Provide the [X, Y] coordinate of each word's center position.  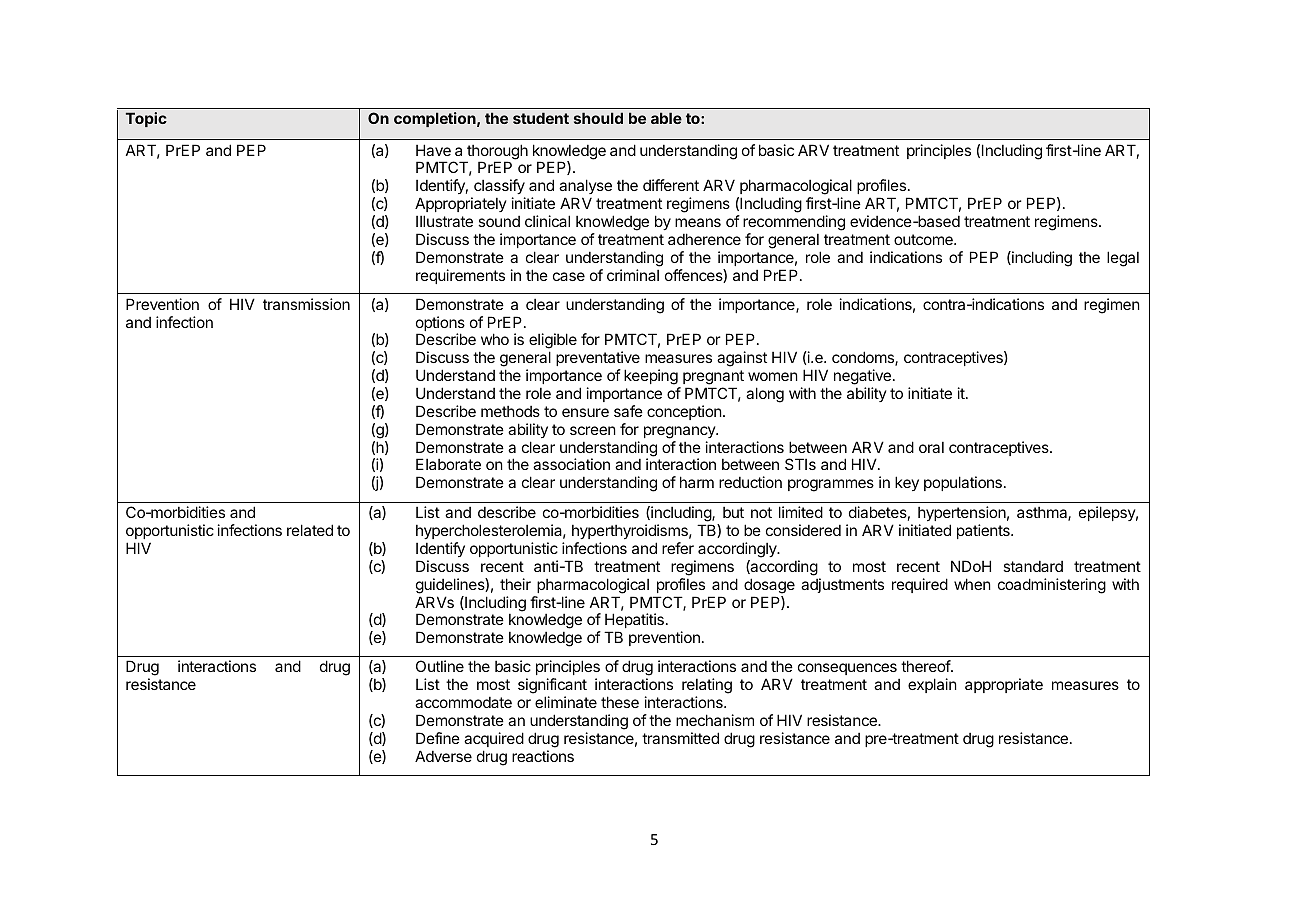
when [972, 584]
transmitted [680, 738]
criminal [633, 275]
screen [593, 430]
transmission [306, 304]
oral [931, 447]
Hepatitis [634, 622]
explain [932, 685]
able [666, 118]
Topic [146, 119]
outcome [924, 239]
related [310, 530]
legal [1123, 259]
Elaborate [448, 464]
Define [438, 738]
